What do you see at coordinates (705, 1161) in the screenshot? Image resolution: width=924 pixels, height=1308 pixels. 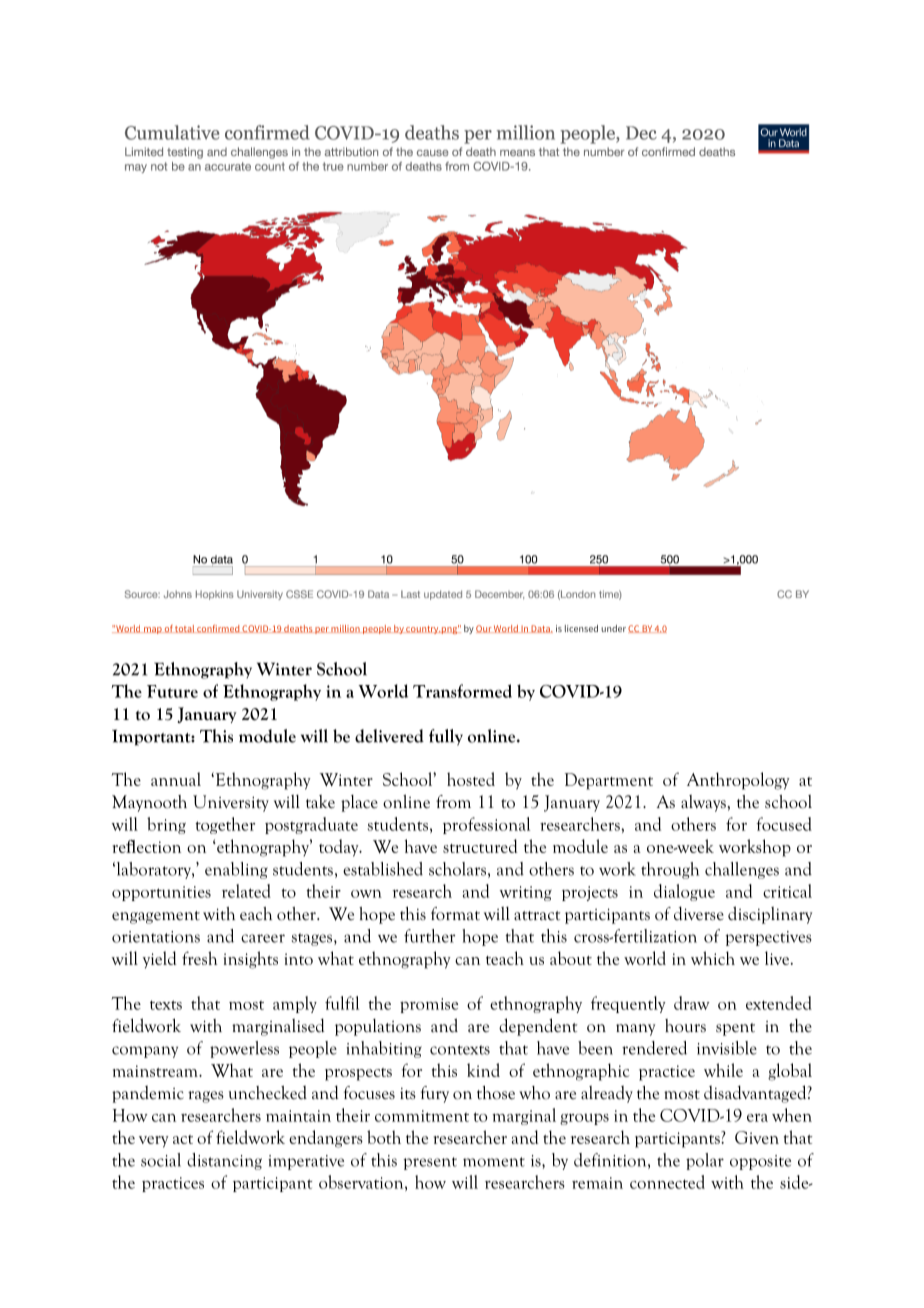 I see `polar` at bounding box center [705, 1161].
